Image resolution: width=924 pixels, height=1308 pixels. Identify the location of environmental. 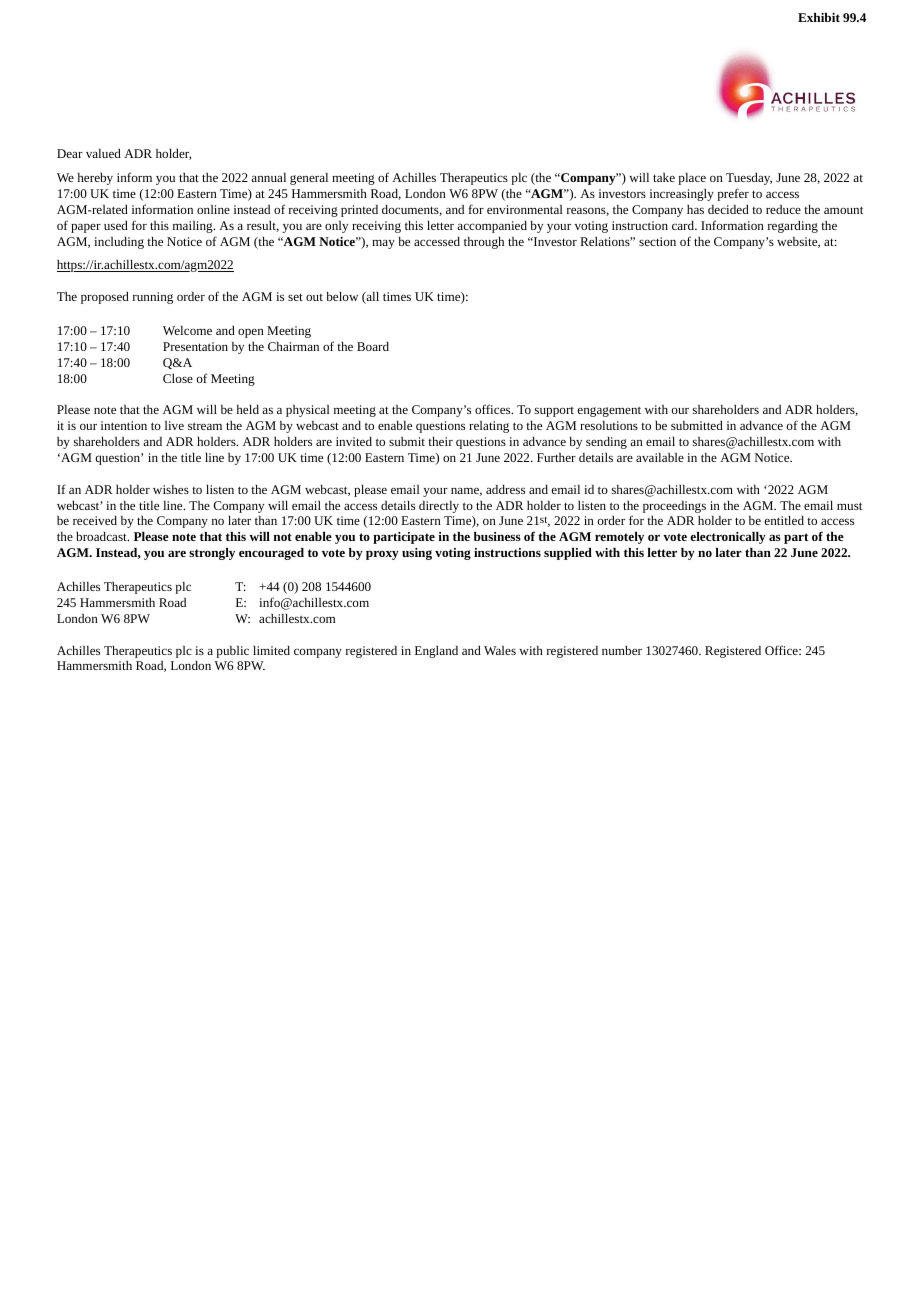
(525, 209).
